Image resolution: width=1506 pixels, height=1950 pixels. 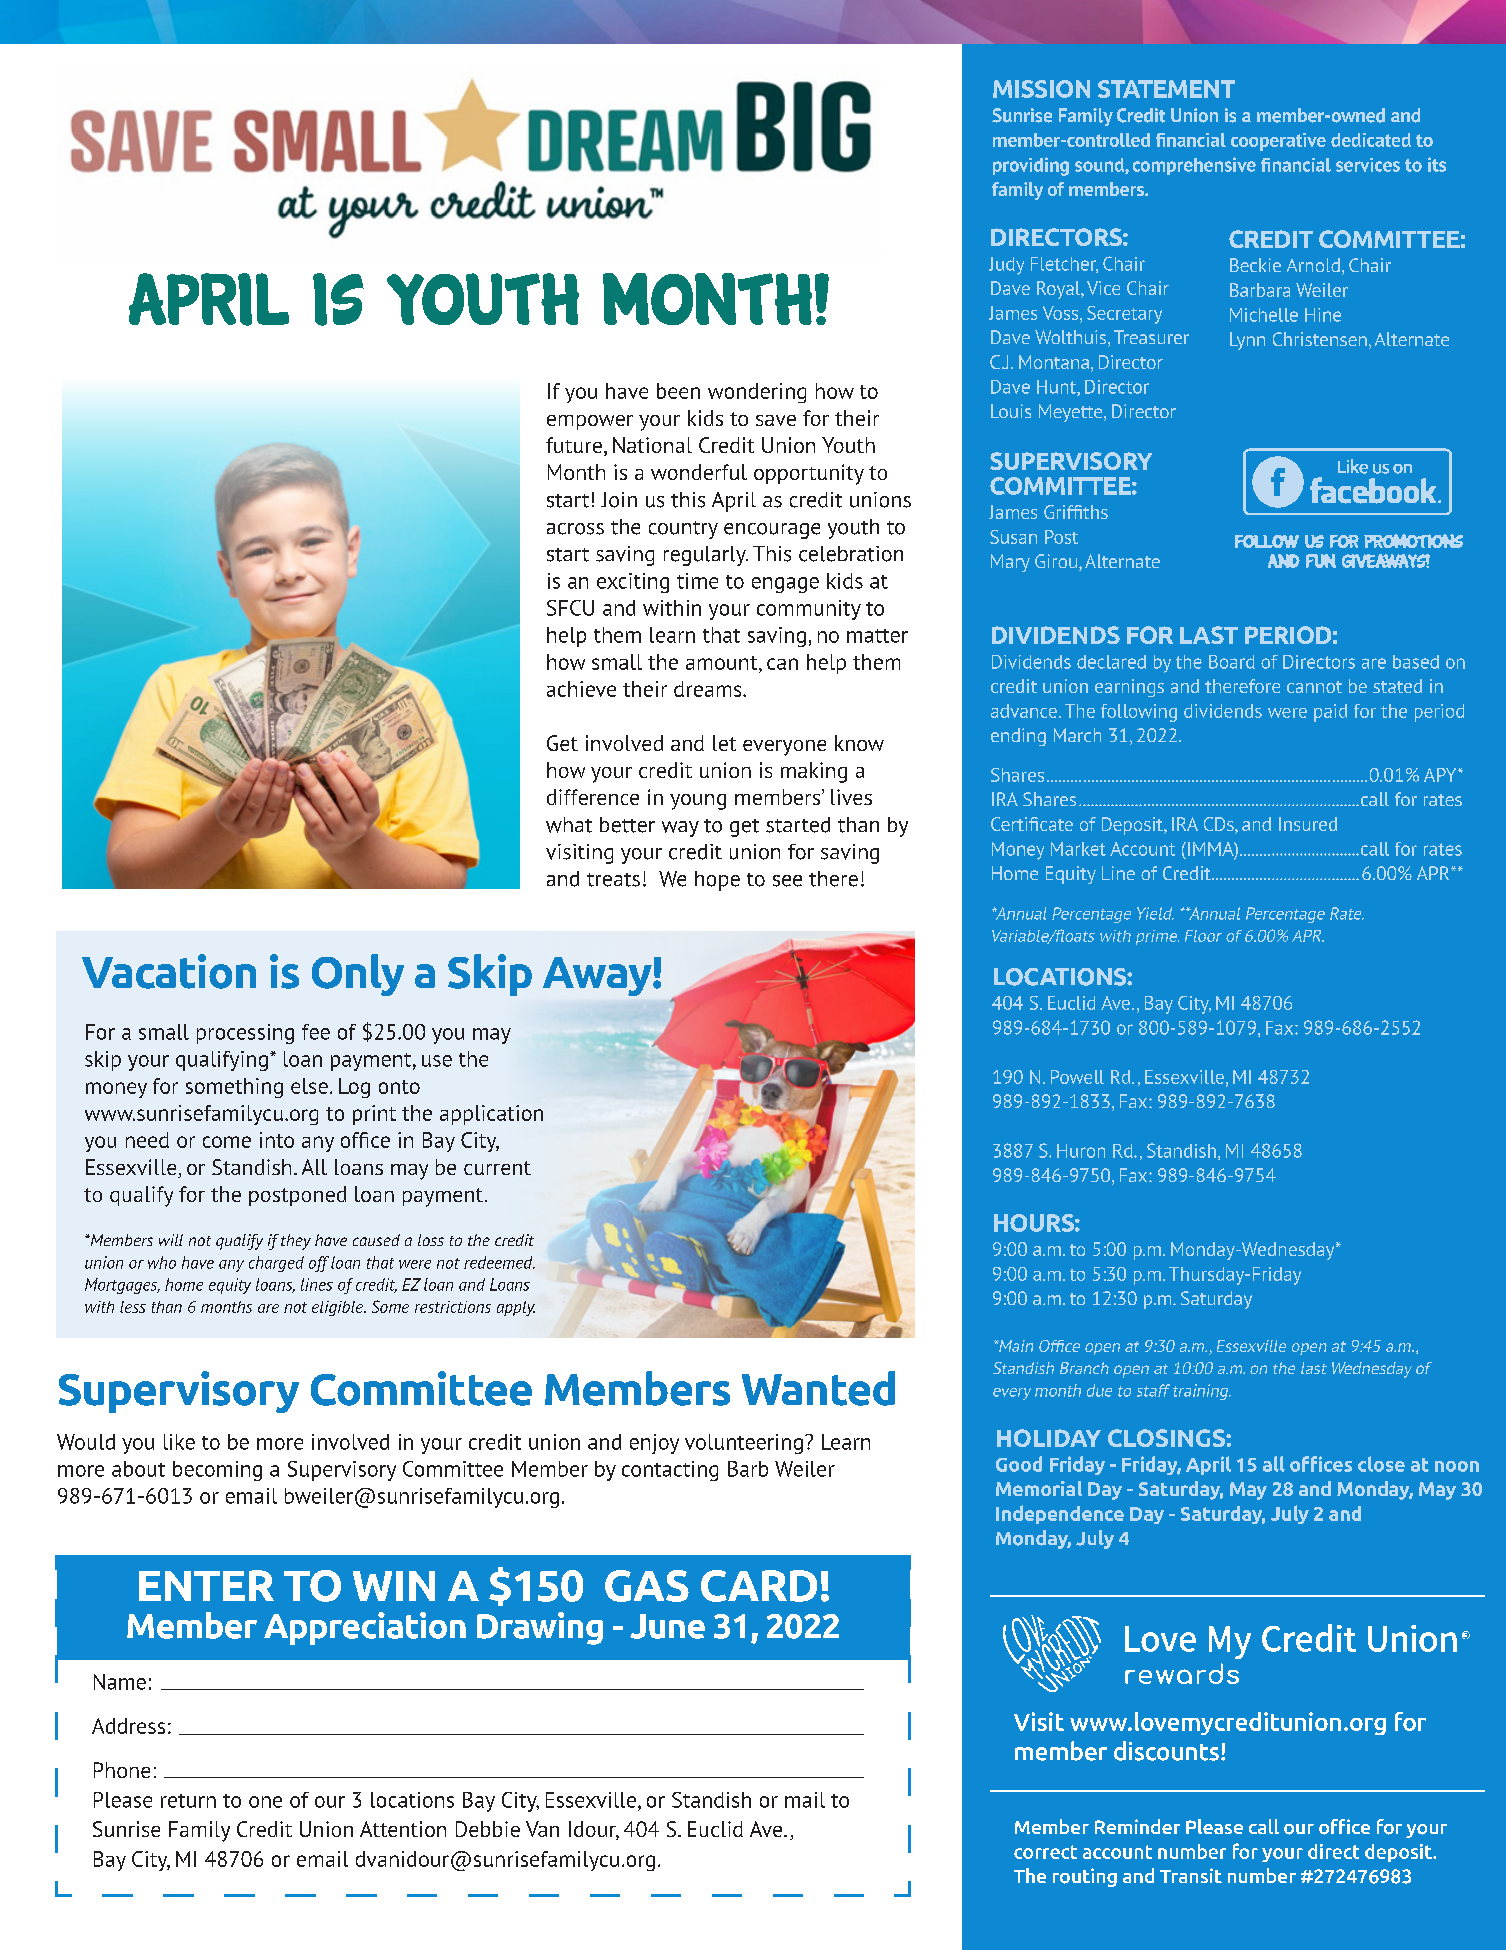 I want to click on close, so click(x=1381, y=1464).
